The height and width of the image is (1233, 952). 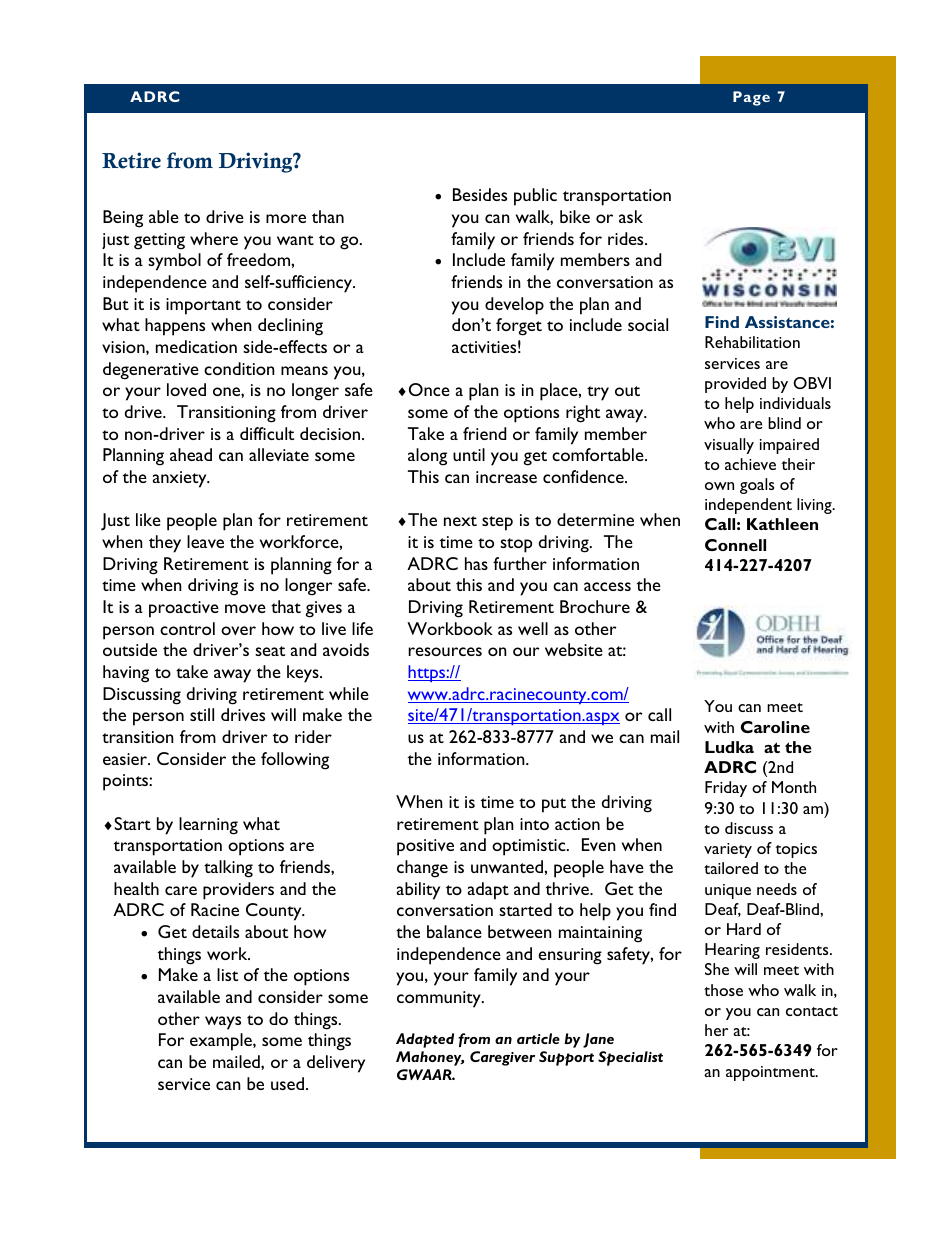 What do you see at coordinates (771, 1073) in the image?
I see `appointment` at bounding box center [771, 1073].
